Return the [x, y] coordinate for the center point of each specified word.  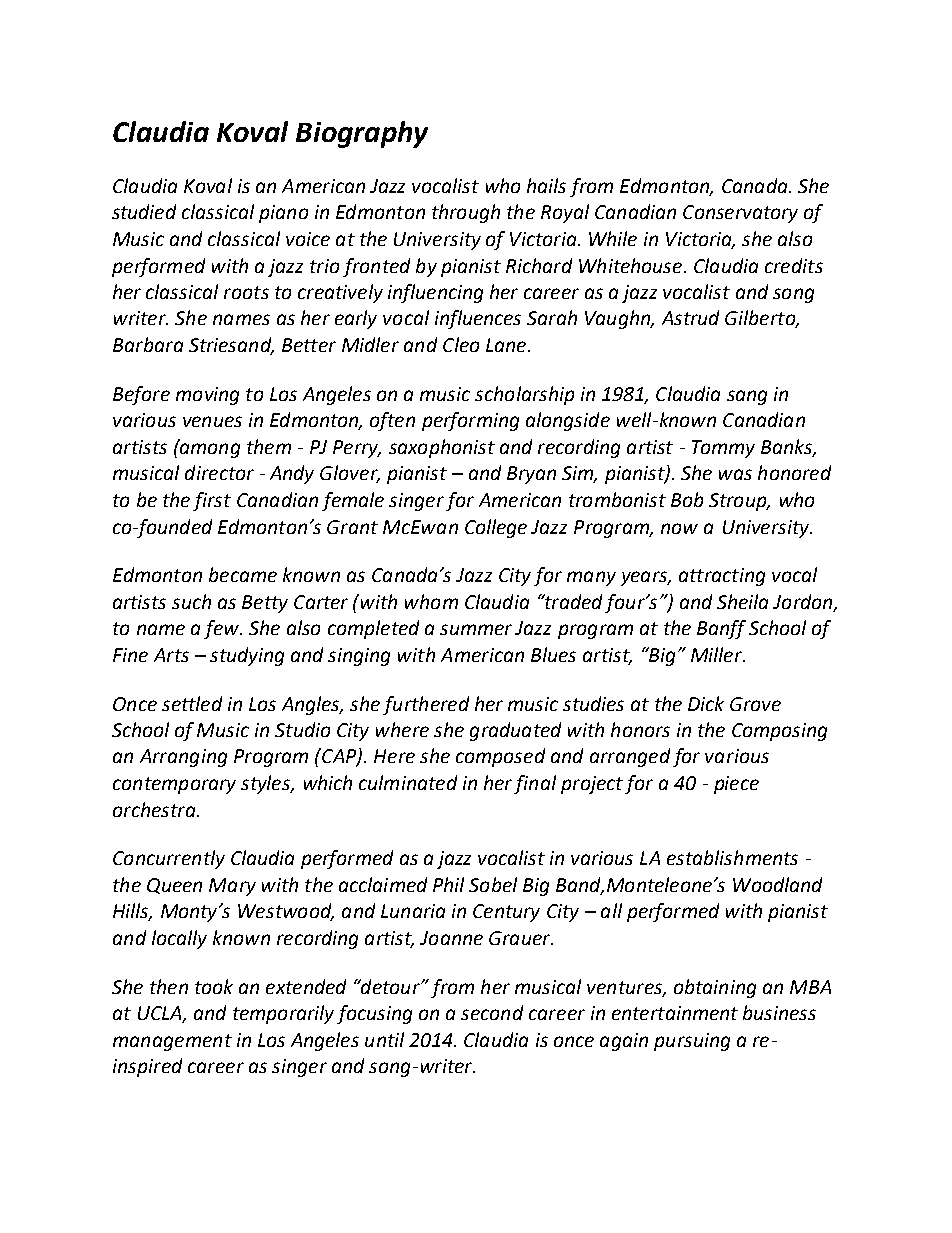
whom [431, 601]
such [191, 601]
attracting [722, 577]
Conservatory [740, 214]
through [466, 213]
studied [144, 211]
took [214, 986]
